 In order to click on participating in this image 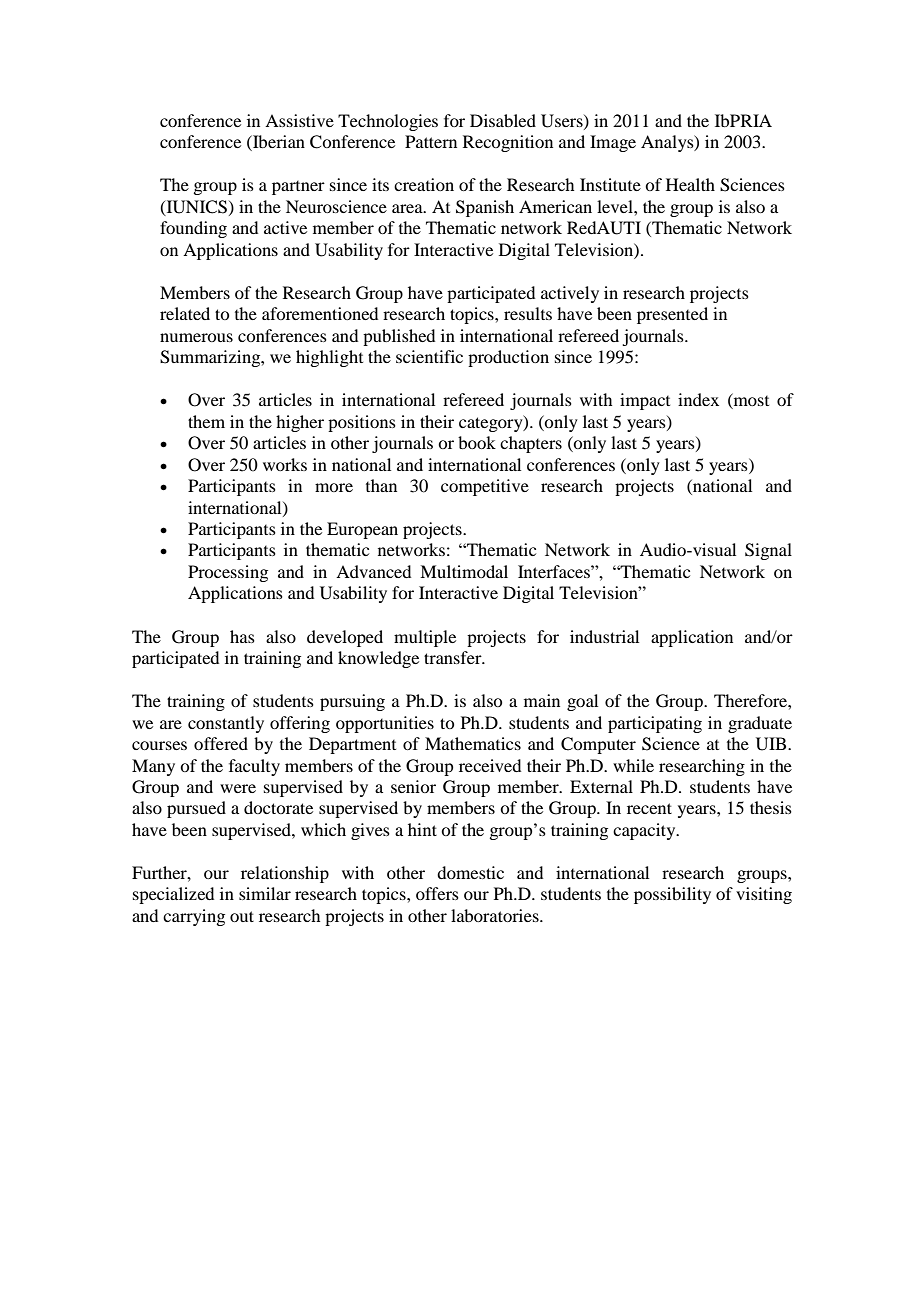, I will do `click(655, 724)`.
